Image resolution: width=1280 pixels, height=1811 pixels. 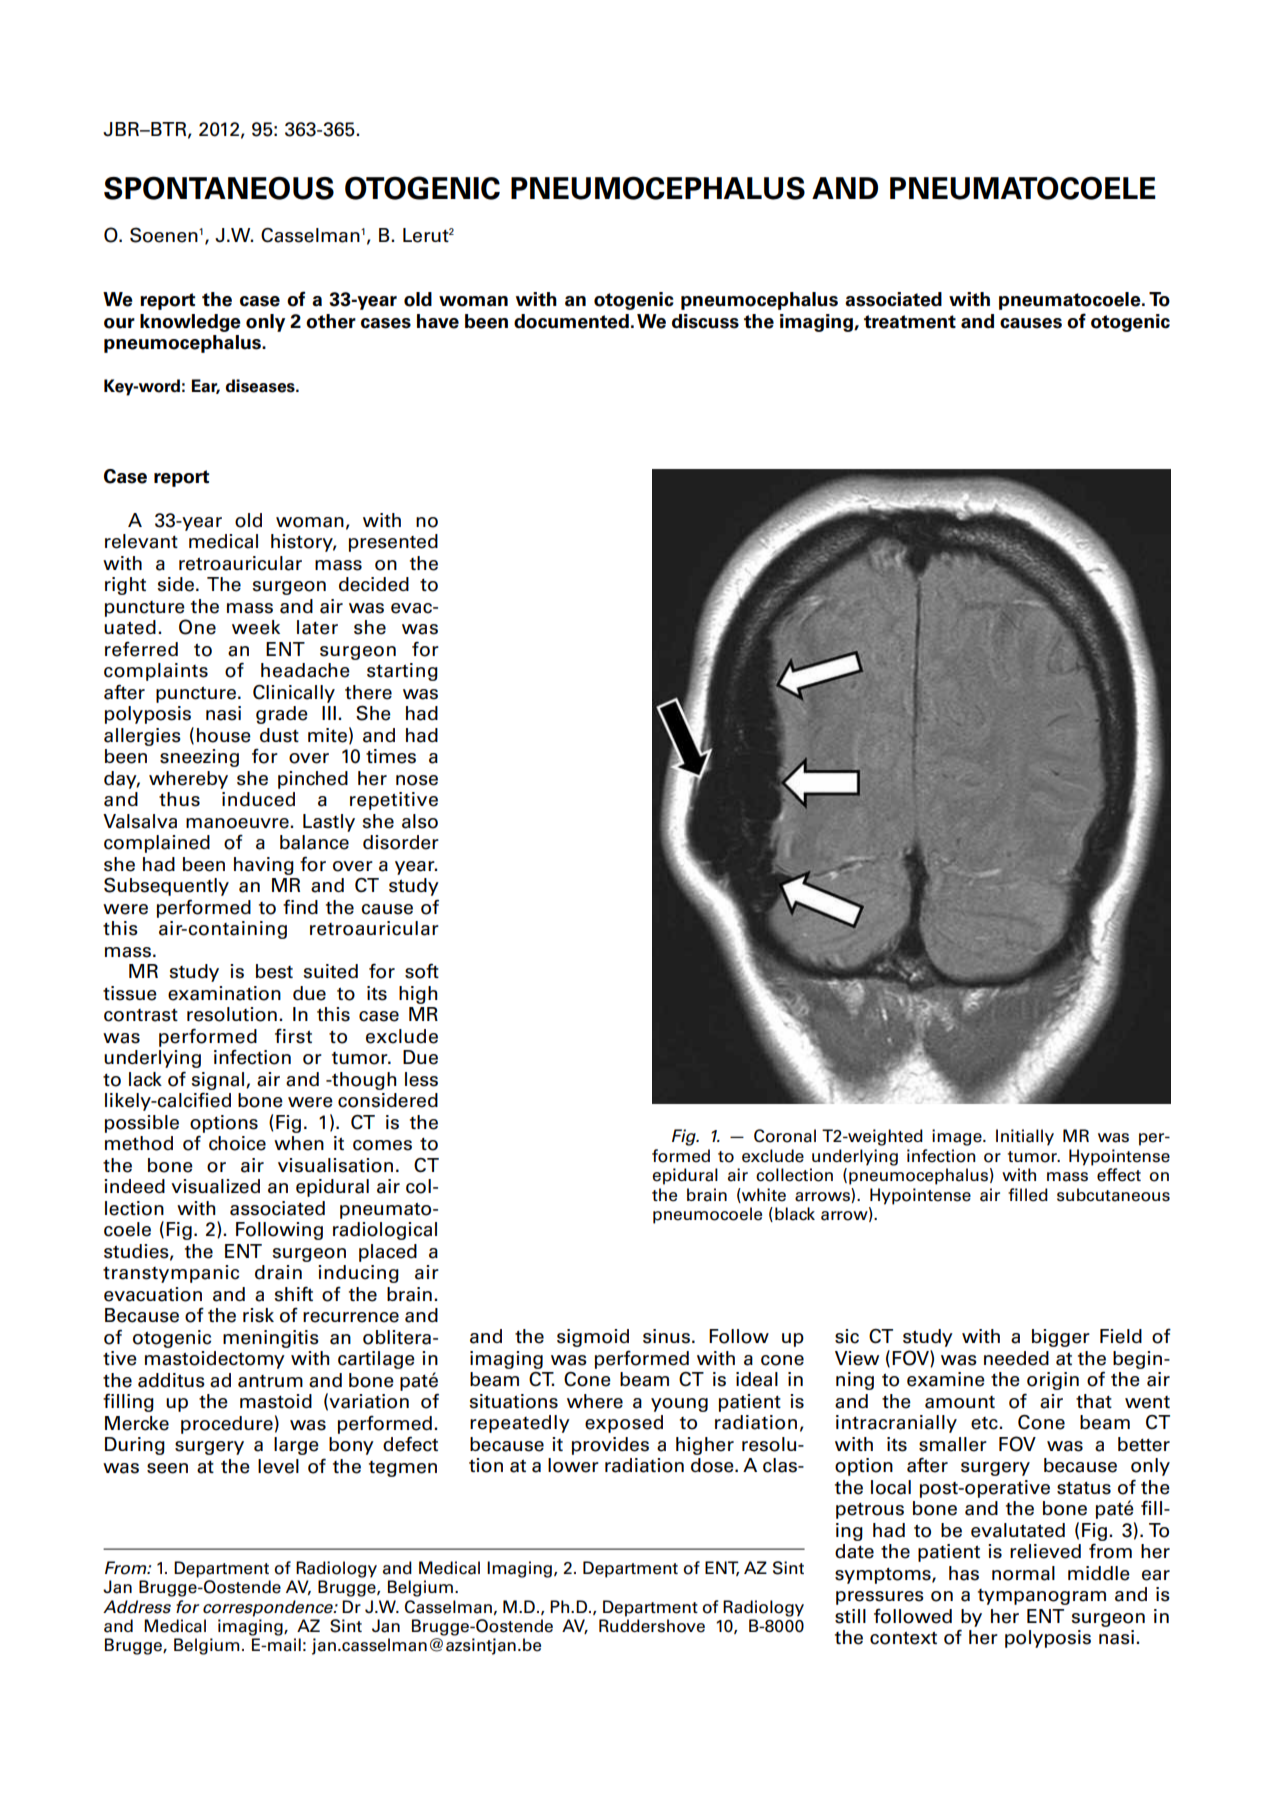 I want to click on find, so click(x=300, y=906).
